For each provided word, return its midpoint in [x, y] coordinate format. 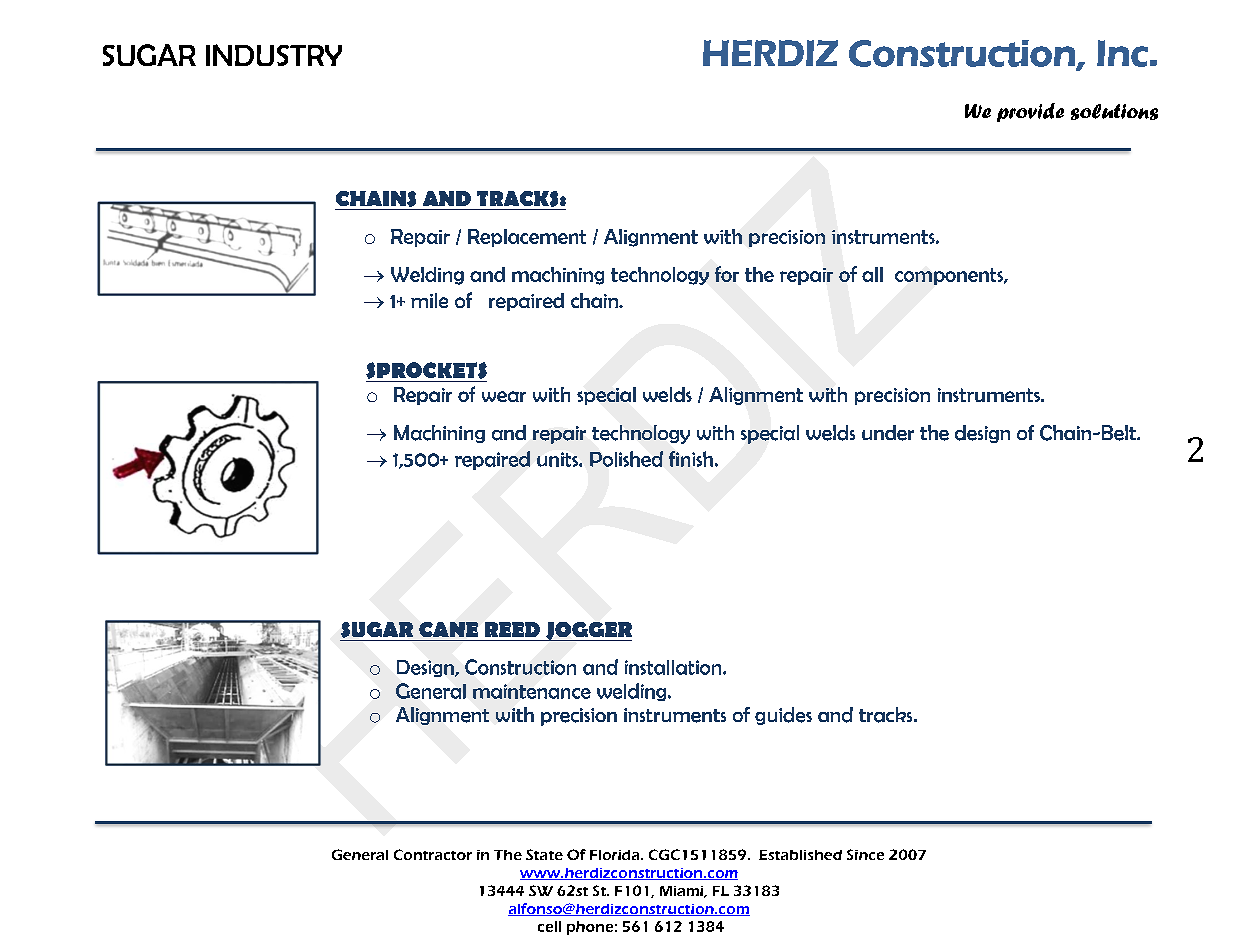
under [888, 433]
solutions [1114, 112]
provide [1030, 112]
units [558, 459]
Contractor [433, 854]
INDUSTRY [274, 55]
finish [691, 459]
